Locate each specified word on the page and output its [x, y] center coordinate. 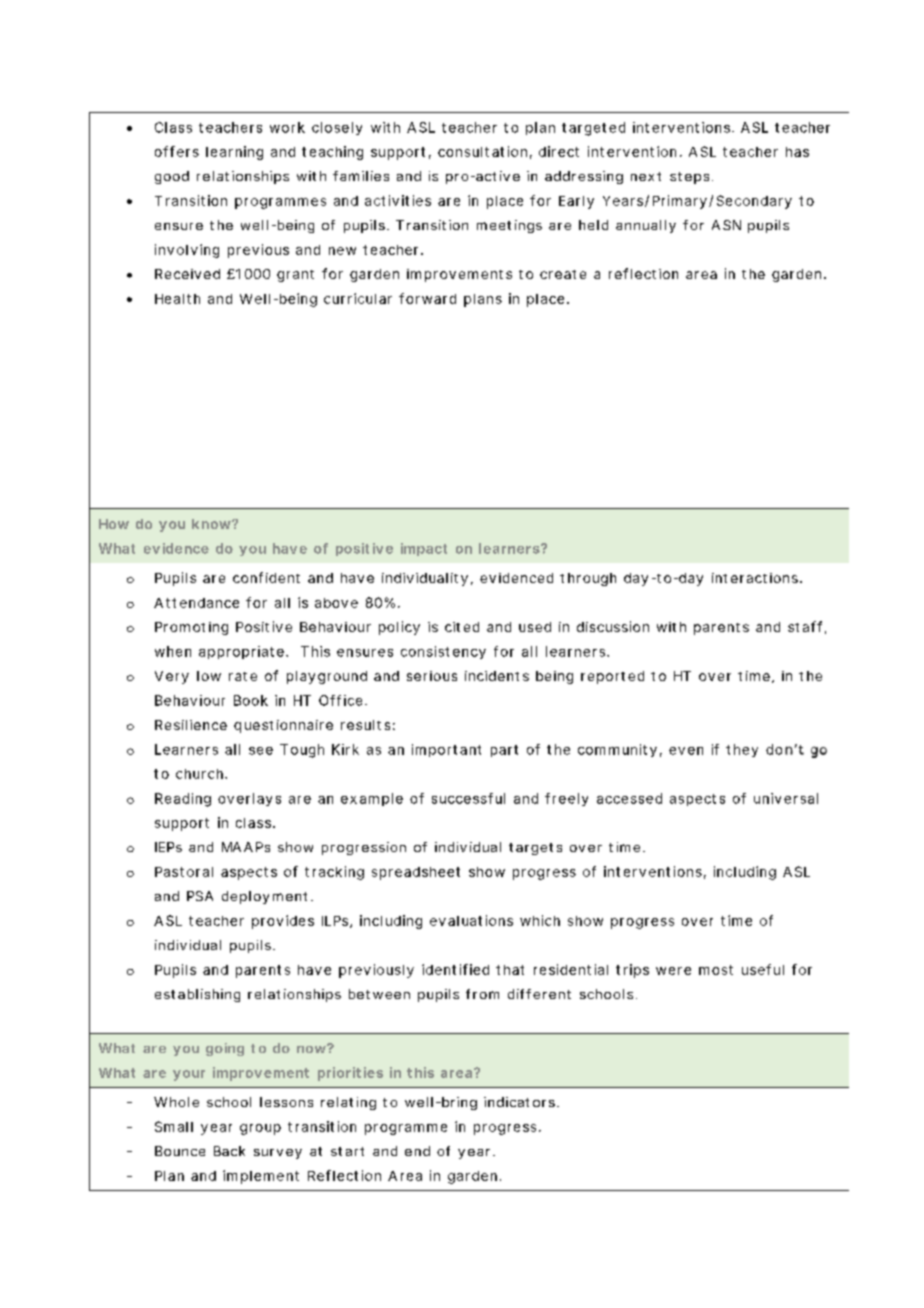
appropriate [241, 652]
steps [689, 178]
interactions [755, 578]
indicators [519, 1102]
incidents [497, 676]
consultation [482, 151]
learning [234, 153]
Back [229, 1151]
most [716, 970]
